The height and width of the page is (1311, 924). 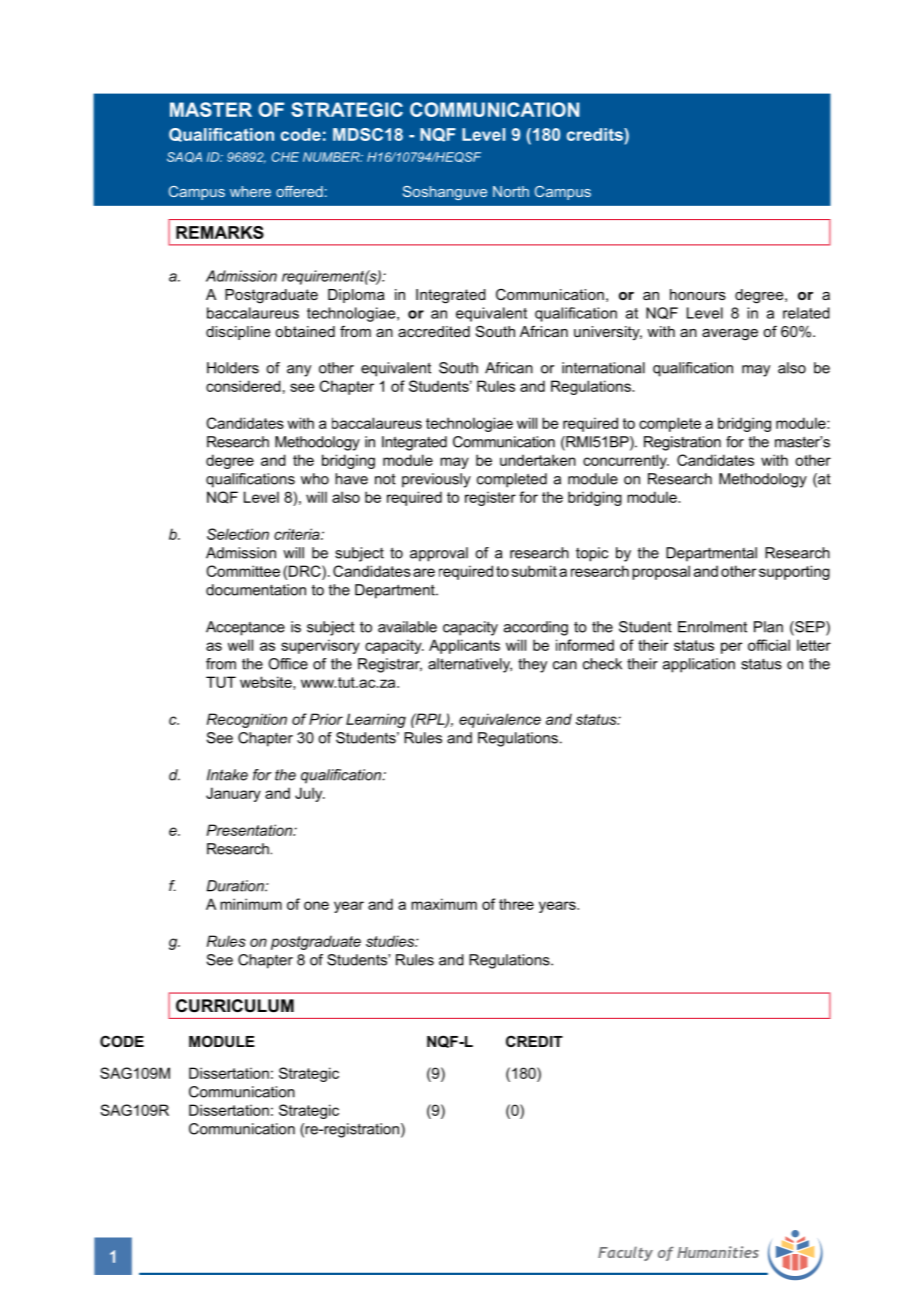 What do you see at coordinates (698, 294) in the page?
I see `honours` at bounding box center [698, 294].
